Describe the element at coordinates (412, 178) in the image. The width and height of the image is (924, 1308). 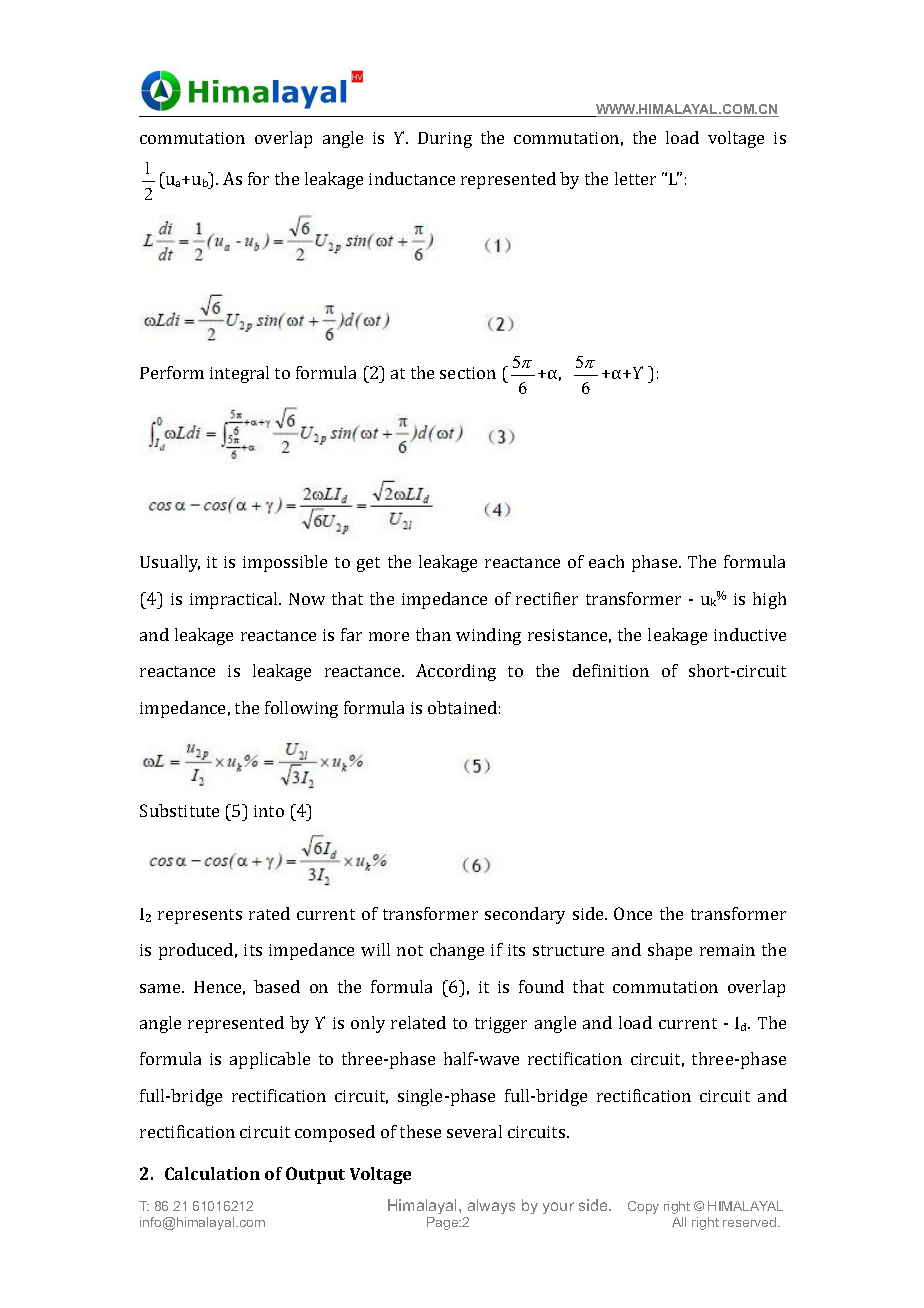
I see `inductance` at that location.
